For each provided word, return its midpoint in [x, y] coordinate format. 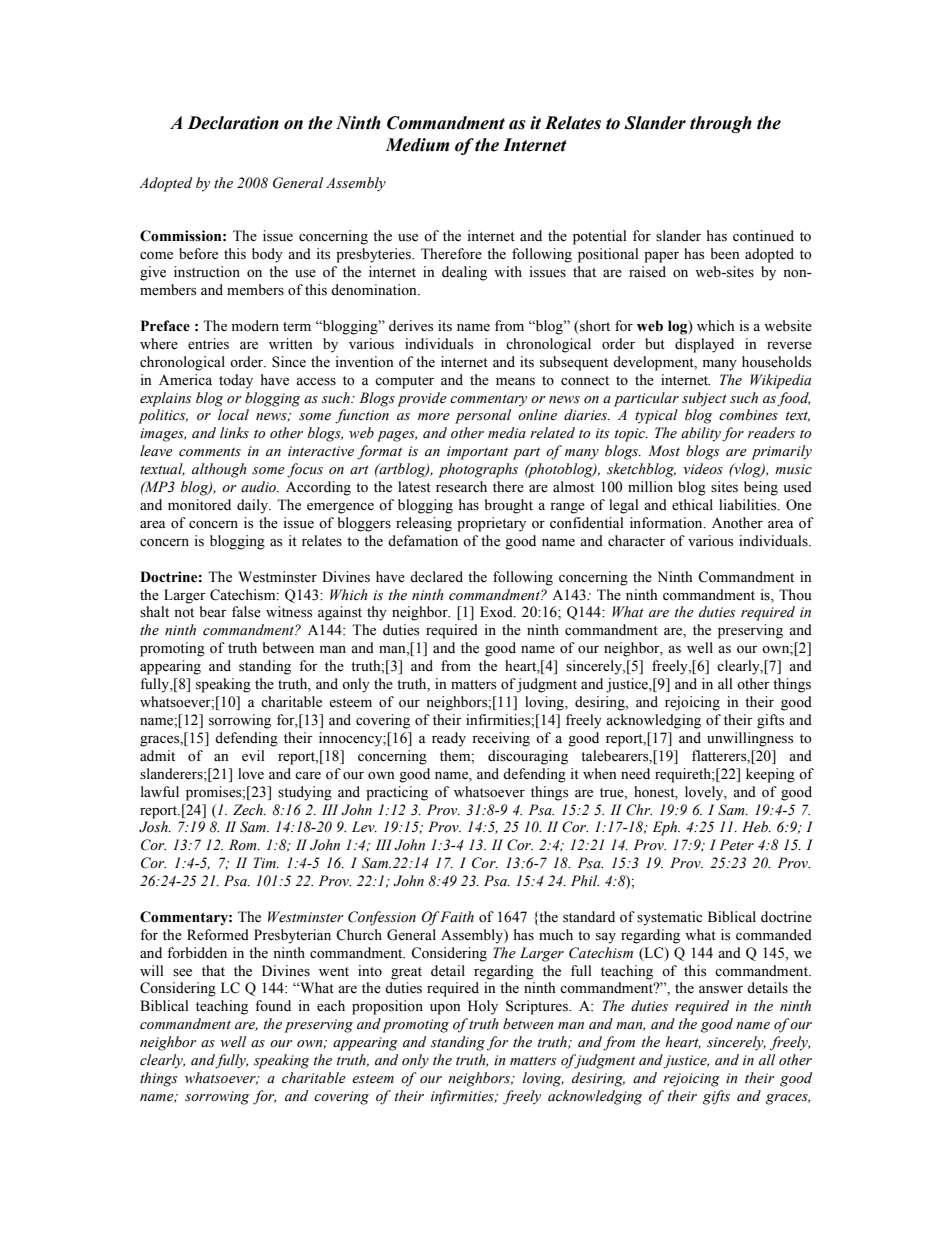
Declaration [233, 123]
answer [721, 990]
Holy [483, 1007]
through [721, 124]
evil [253, 756]
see [182, 973]
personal [483, 416]
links [234, 433]
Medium [417, 145]
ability [701, 434]
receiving [501, 739]
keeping [770, 775]
